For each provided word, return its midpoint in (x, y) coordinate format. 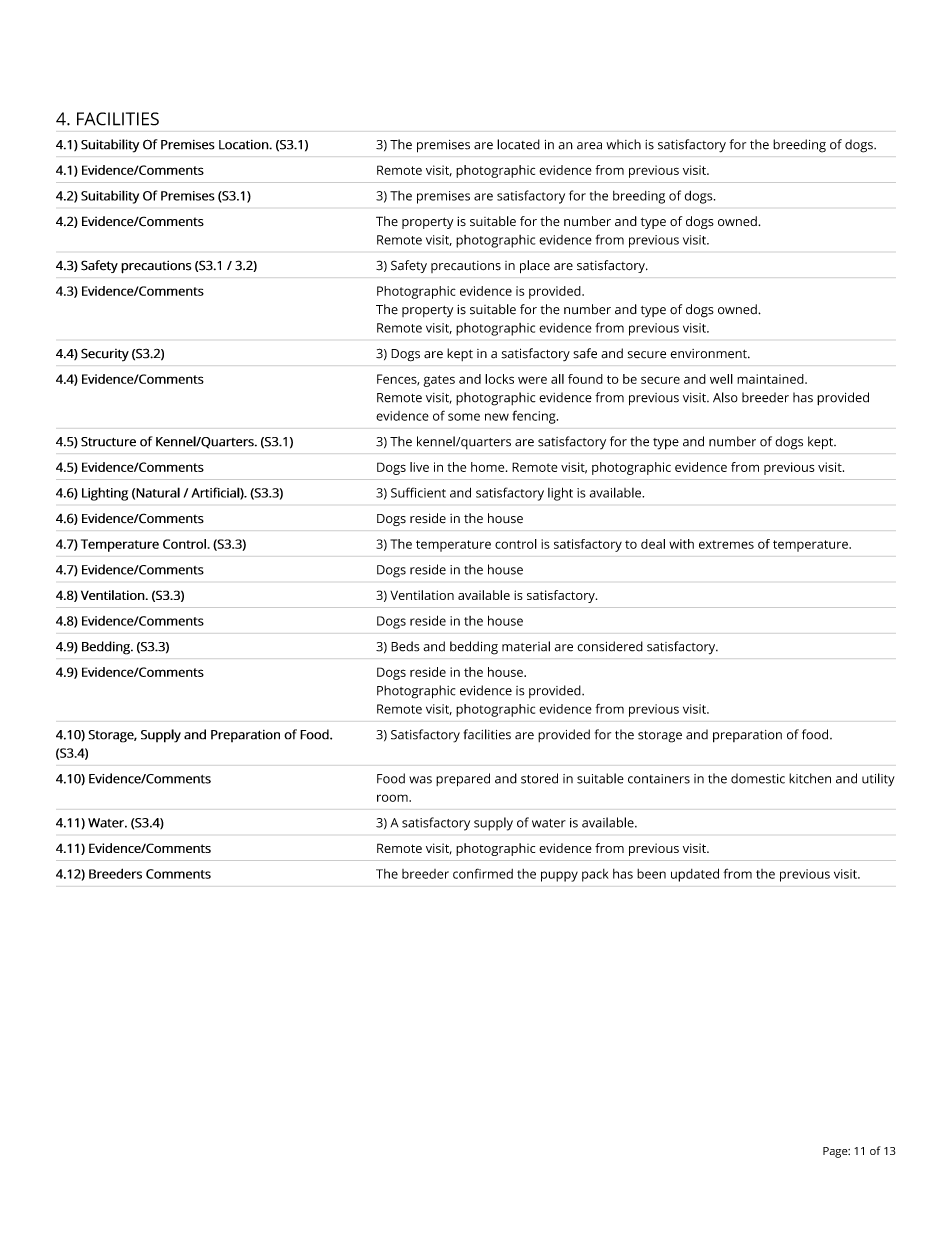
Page (836, 1152)
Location (244, 145)
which (623, 144)
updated (695, 875)
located (518, 144)
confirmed (483, 873)
